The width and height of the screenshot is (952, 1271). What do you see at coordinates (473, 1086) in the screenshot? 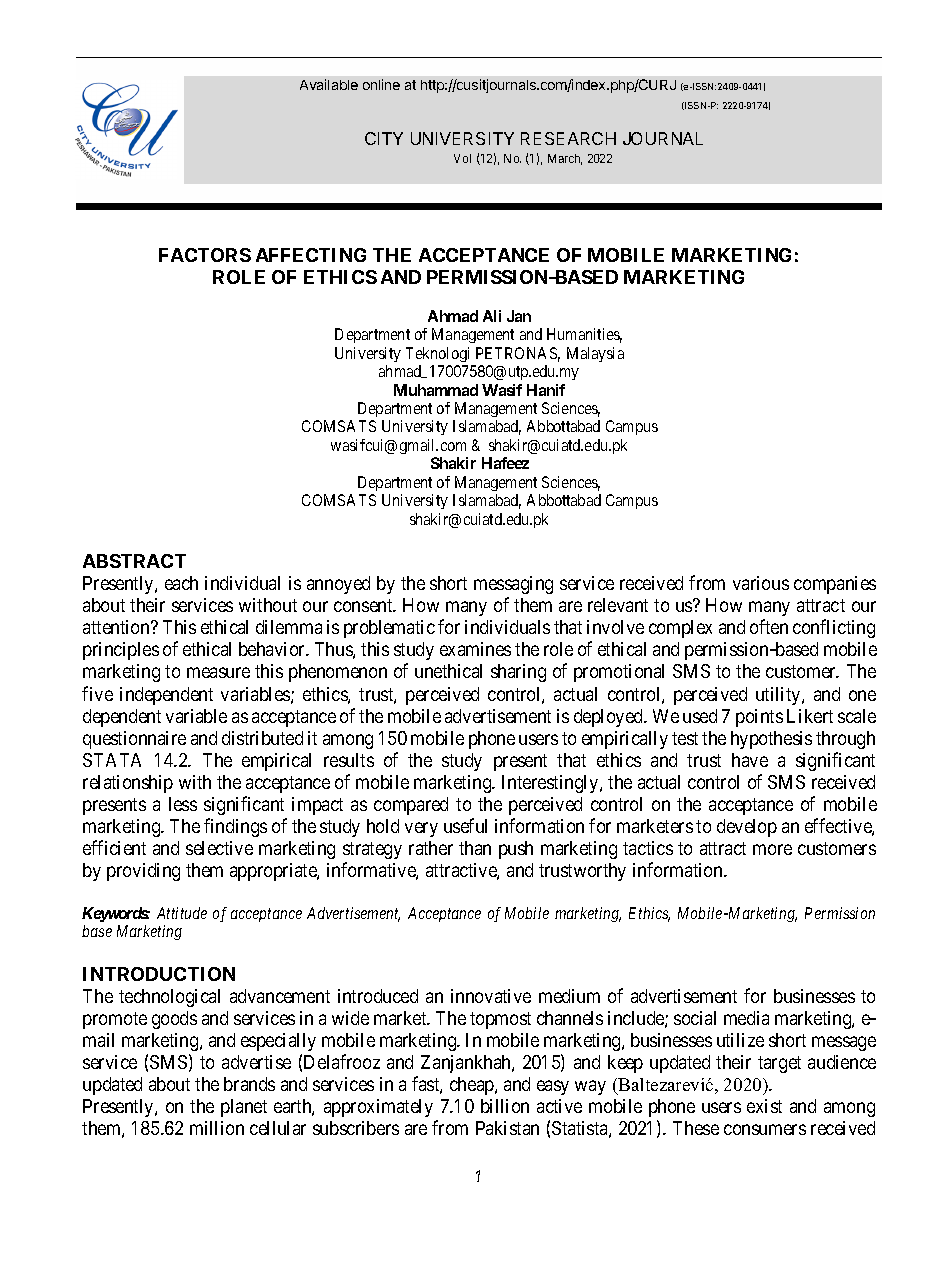
I see `cheap` at bounding box center [473, 1086].
